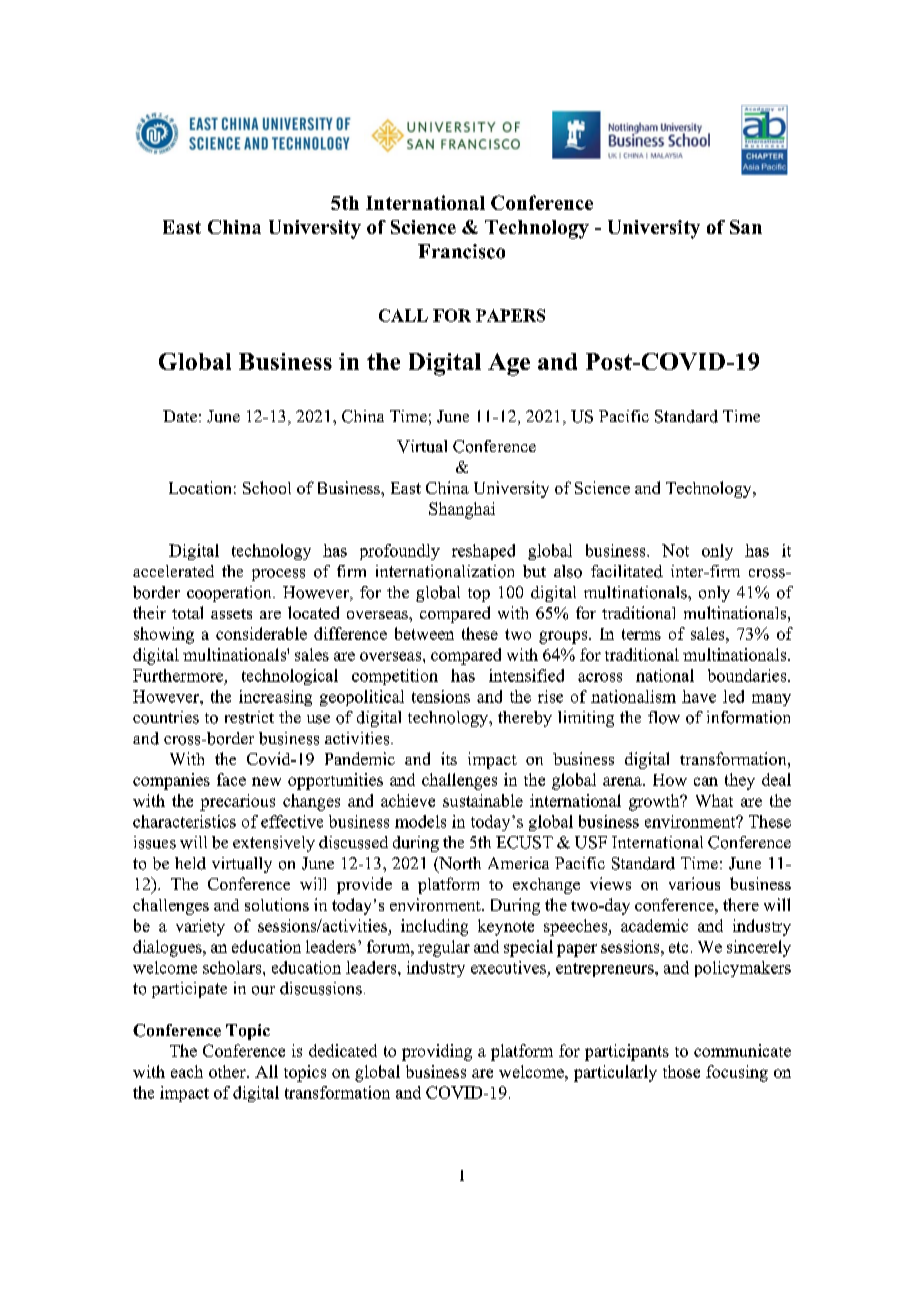  What do you see at coordinates (746, 227) in the screenshot?
I see `San` at bounding box center [746, 227].
